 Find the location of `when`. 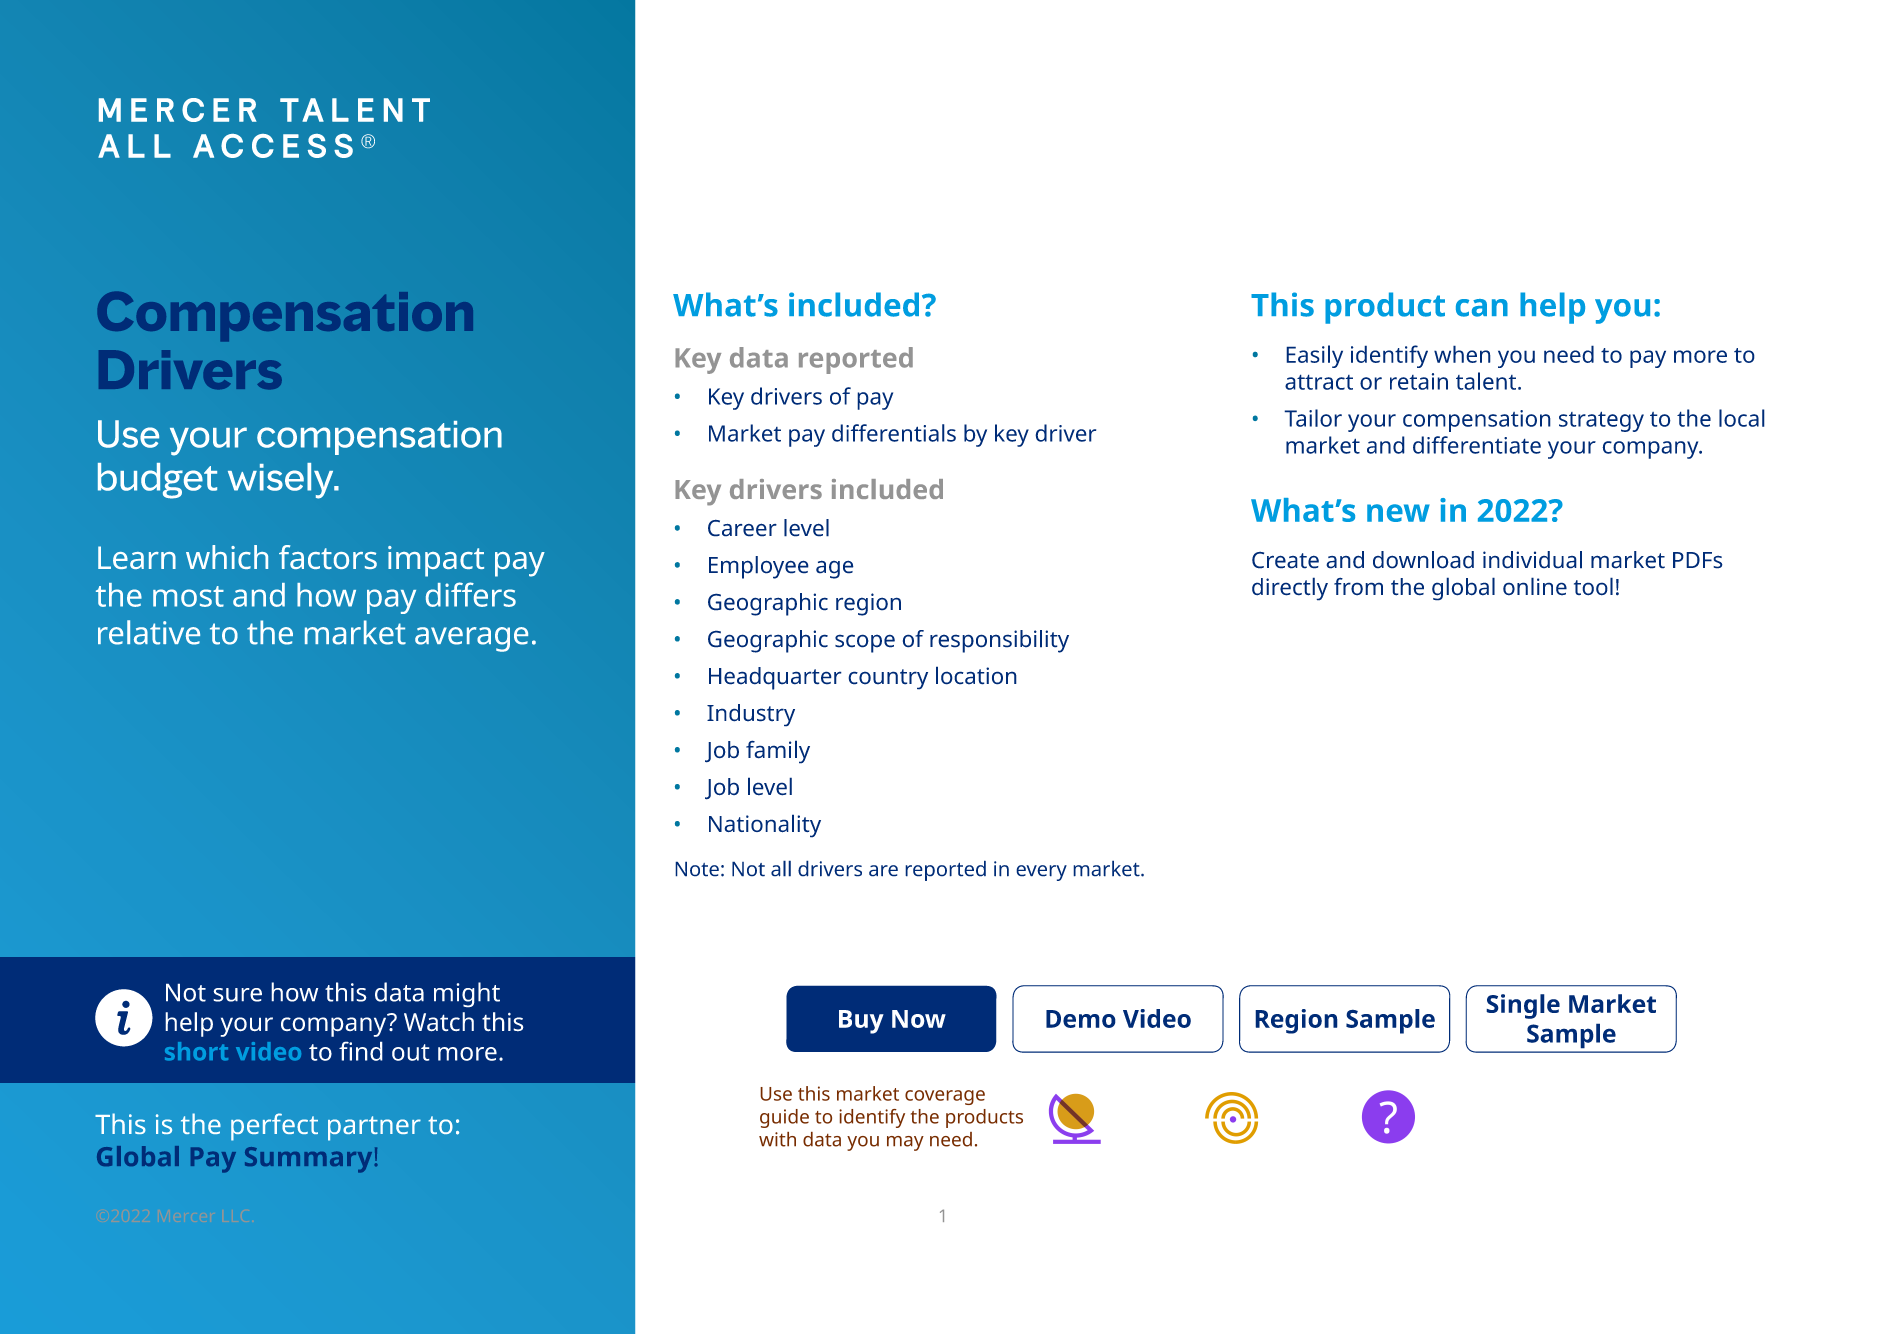

when is located at coordinates (1462, 354).
